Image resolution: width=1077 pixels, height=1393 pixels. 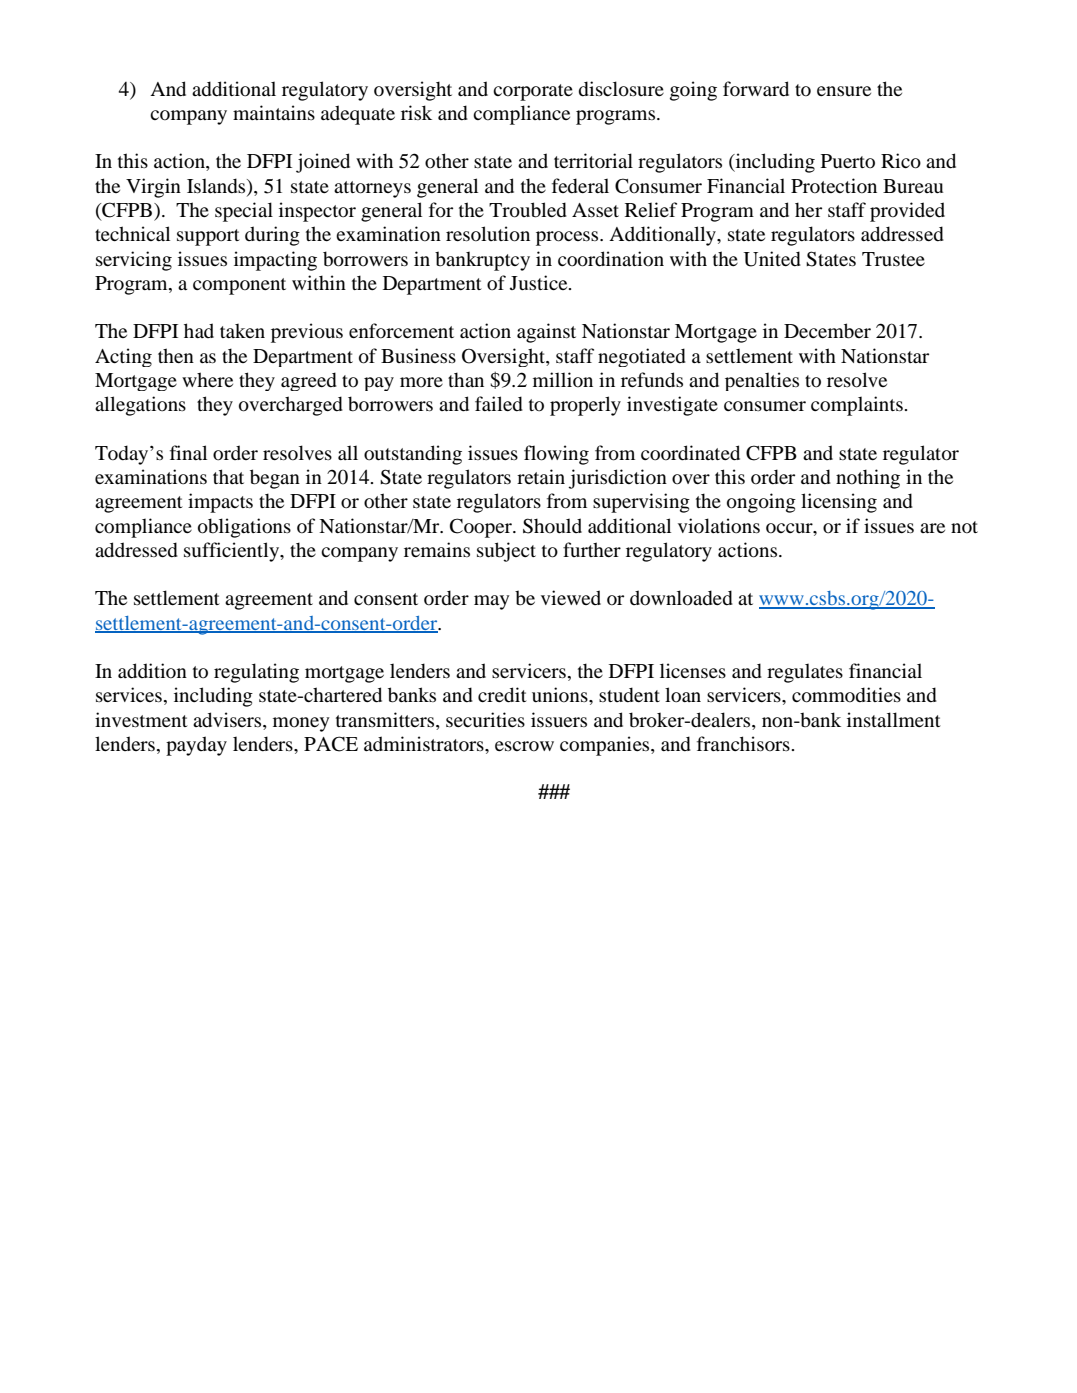 What do you see at coordinates (552, 526) in the document?
I see `Should` at bounding box center [552, 526].
